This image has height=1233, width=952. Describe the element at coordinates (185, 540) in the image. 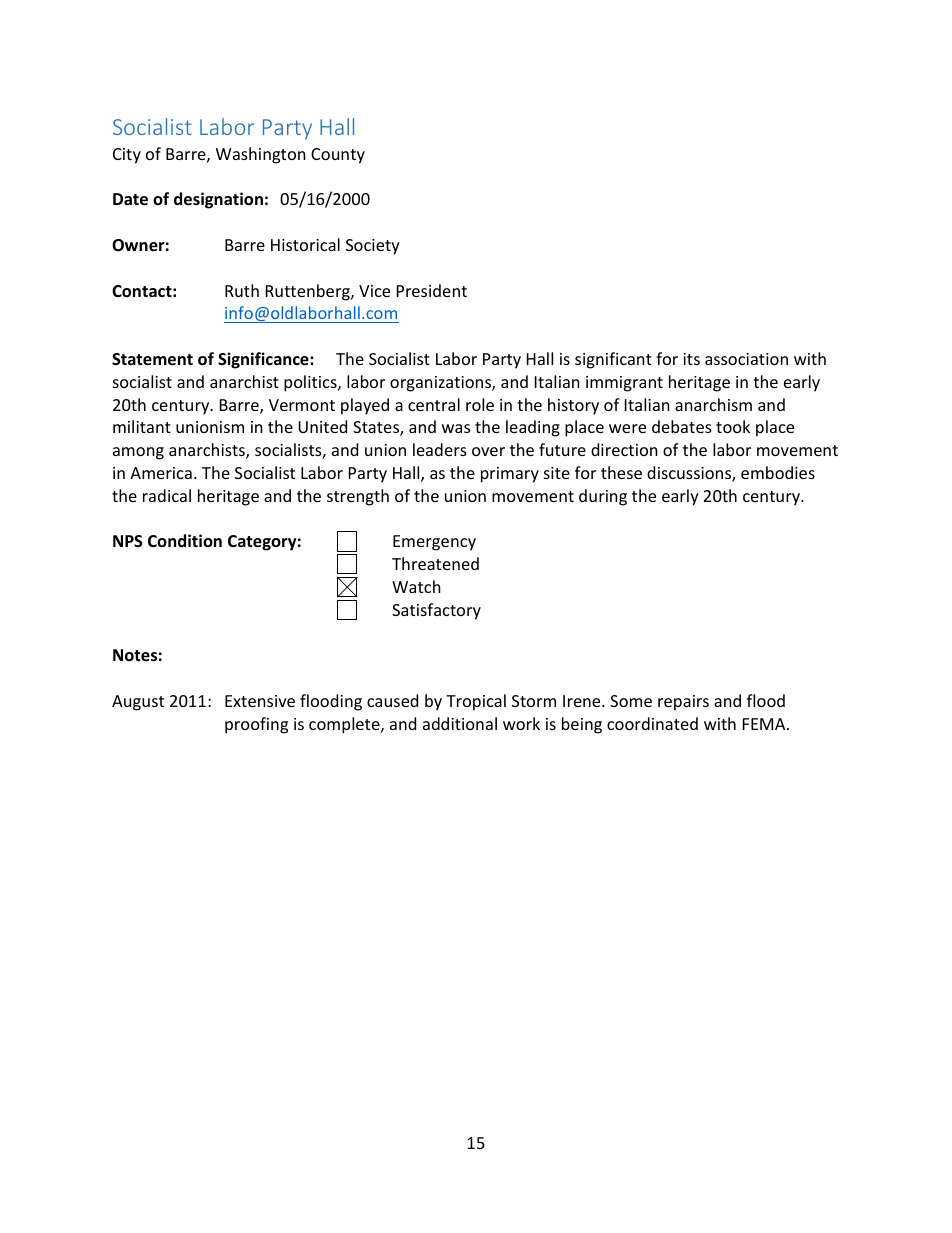

I see `Condition` at that location.
